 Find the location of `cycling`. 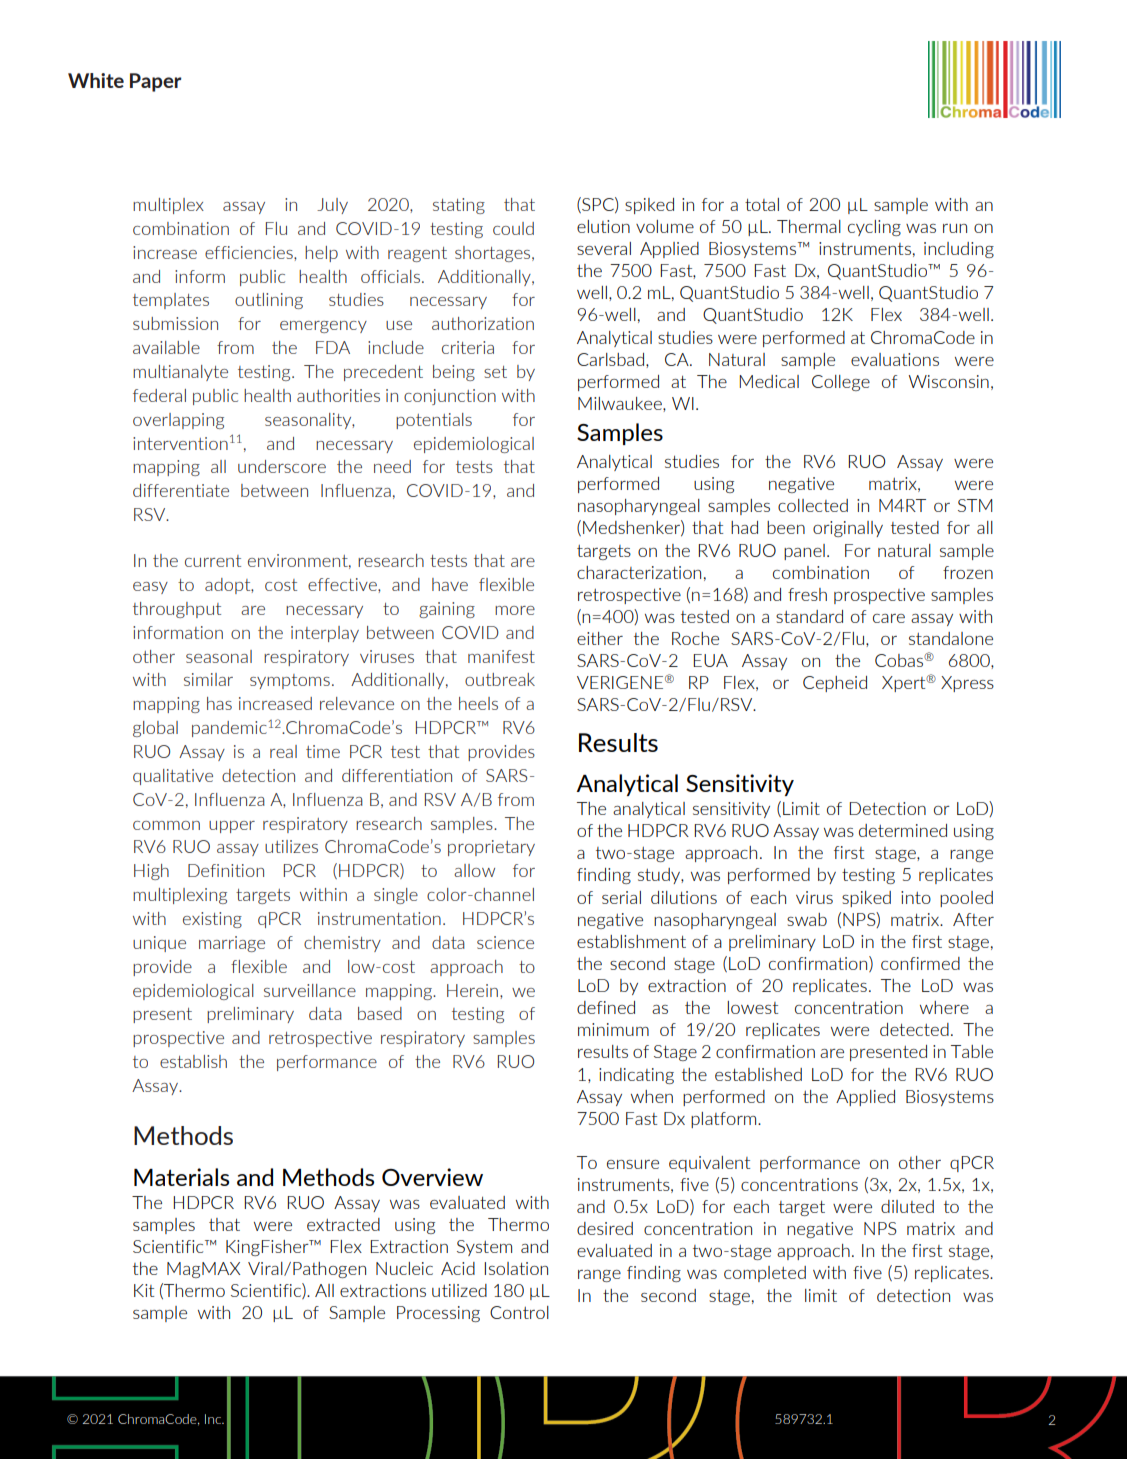

cycling is located at coordinates (874, 228).
